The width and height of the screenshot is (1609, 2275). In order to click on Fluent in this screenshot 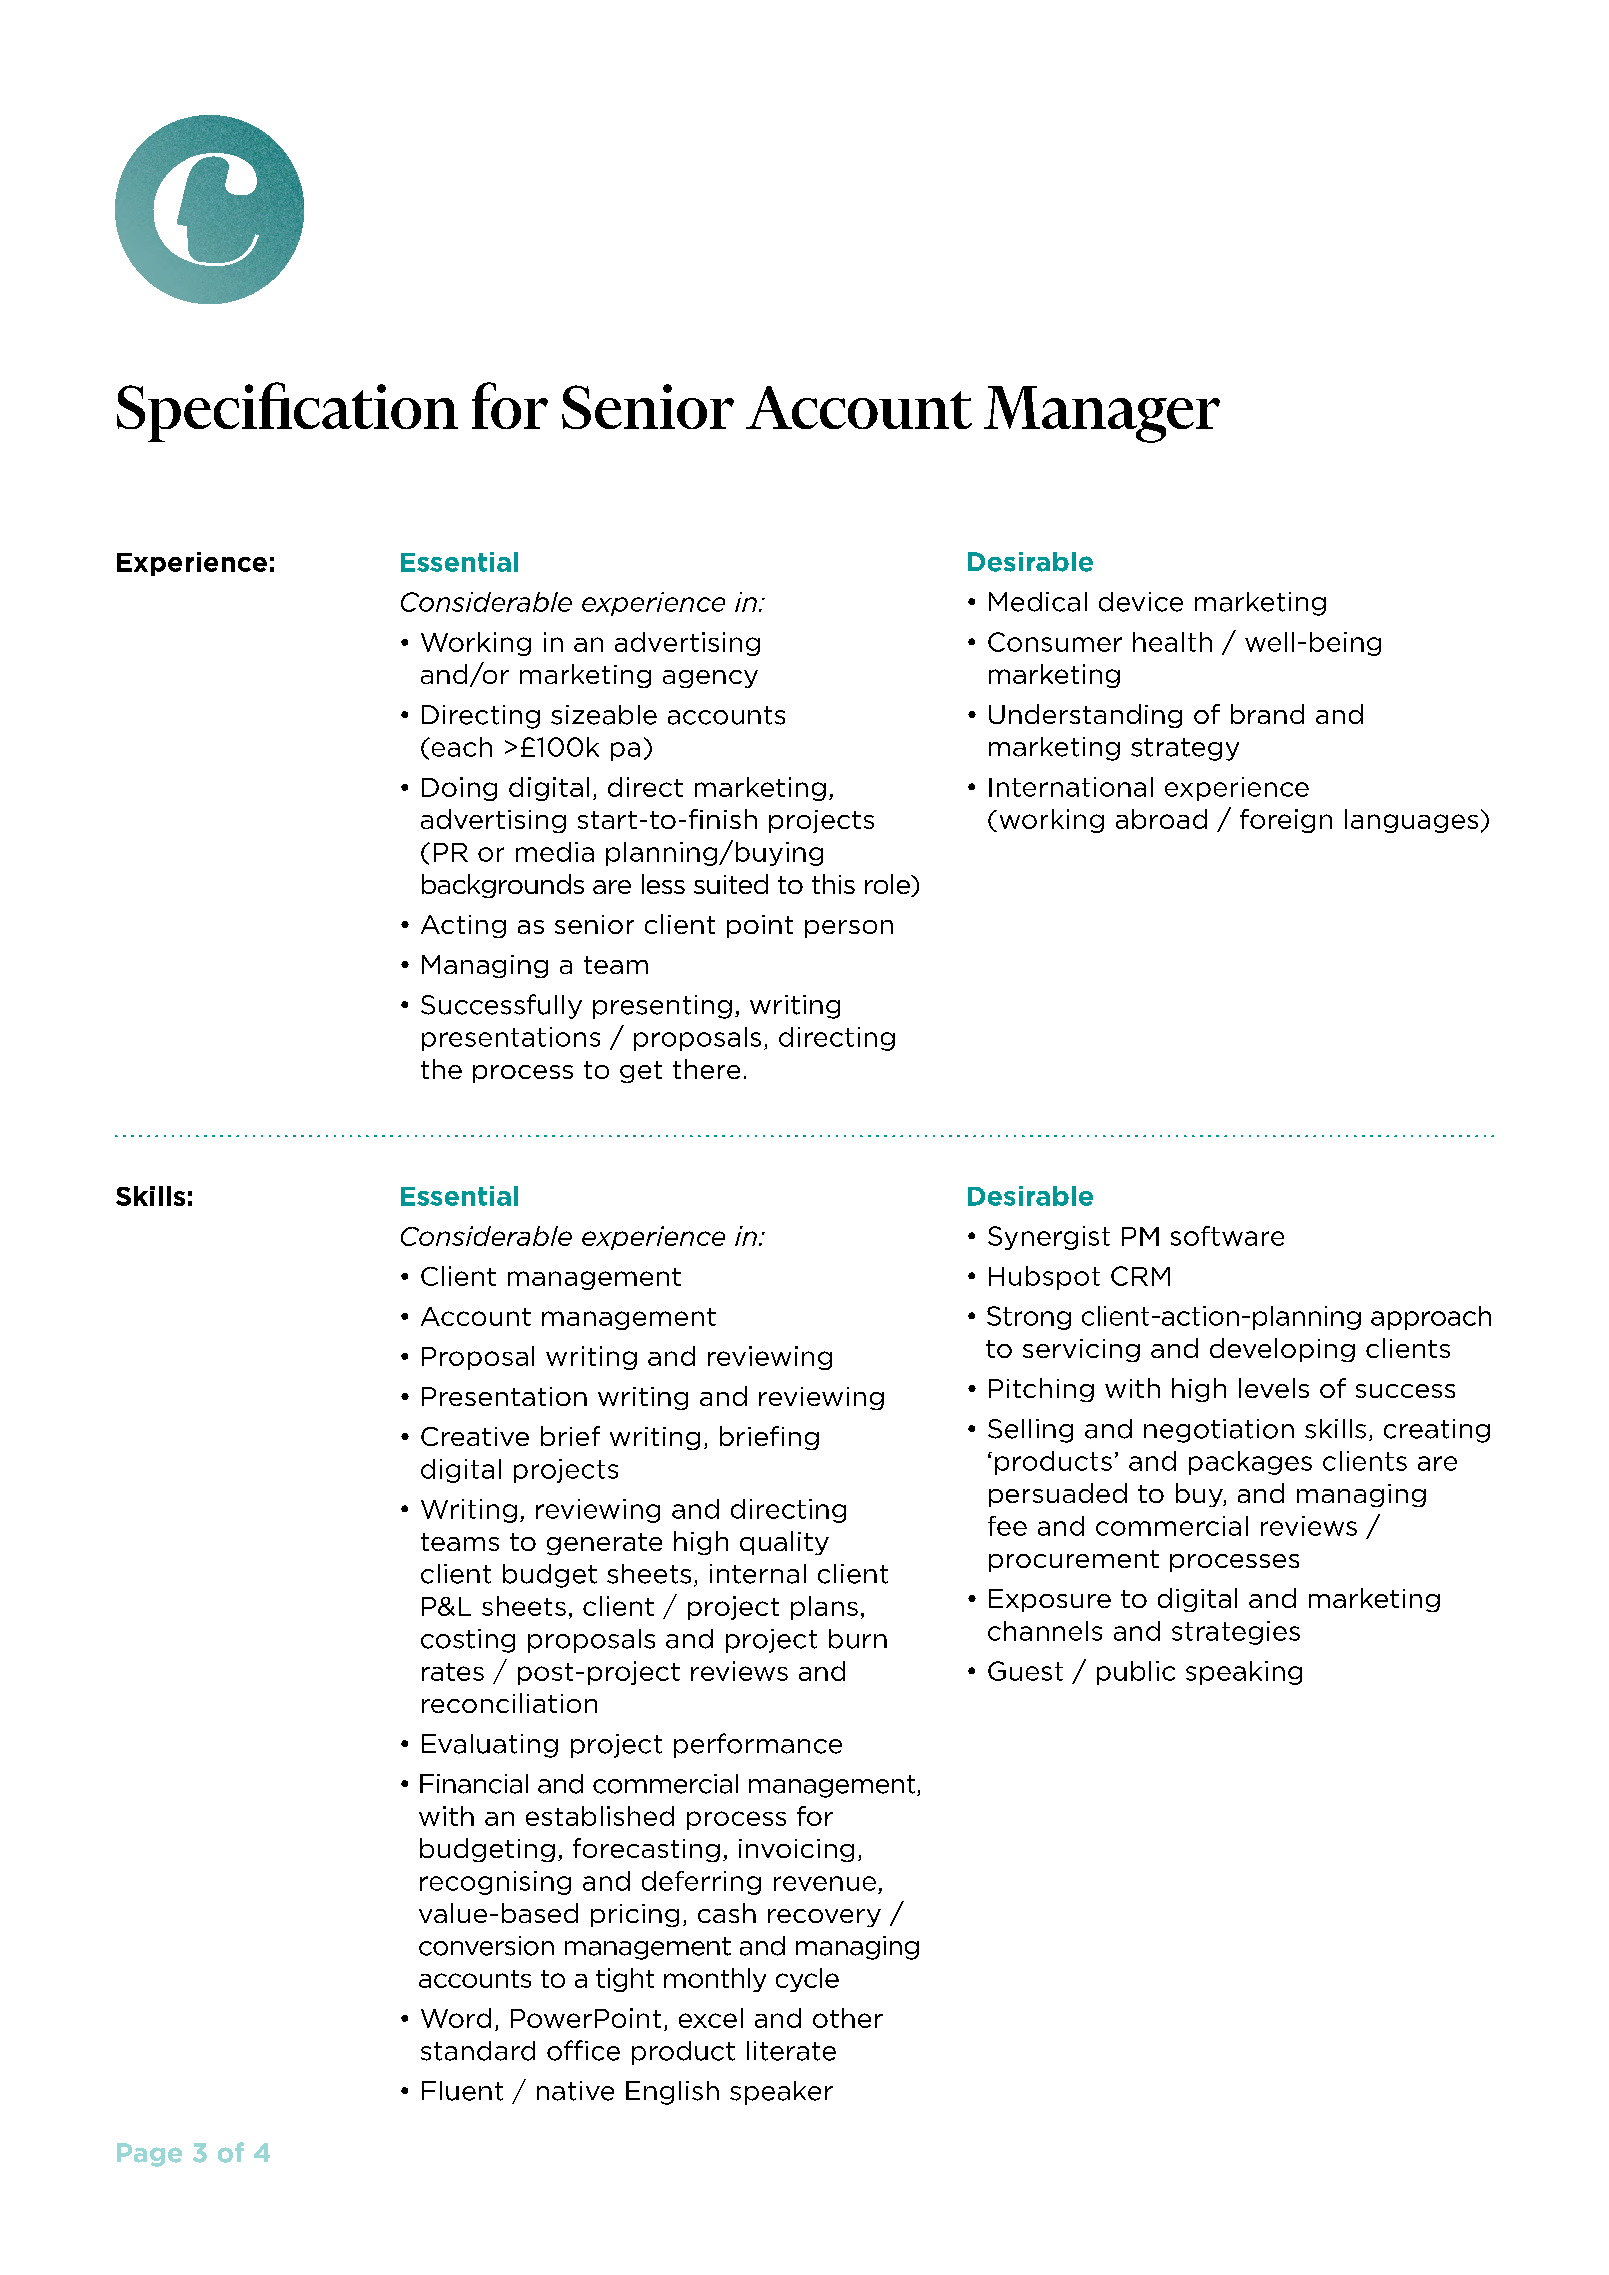, I will do `click(462, 2091)`.
